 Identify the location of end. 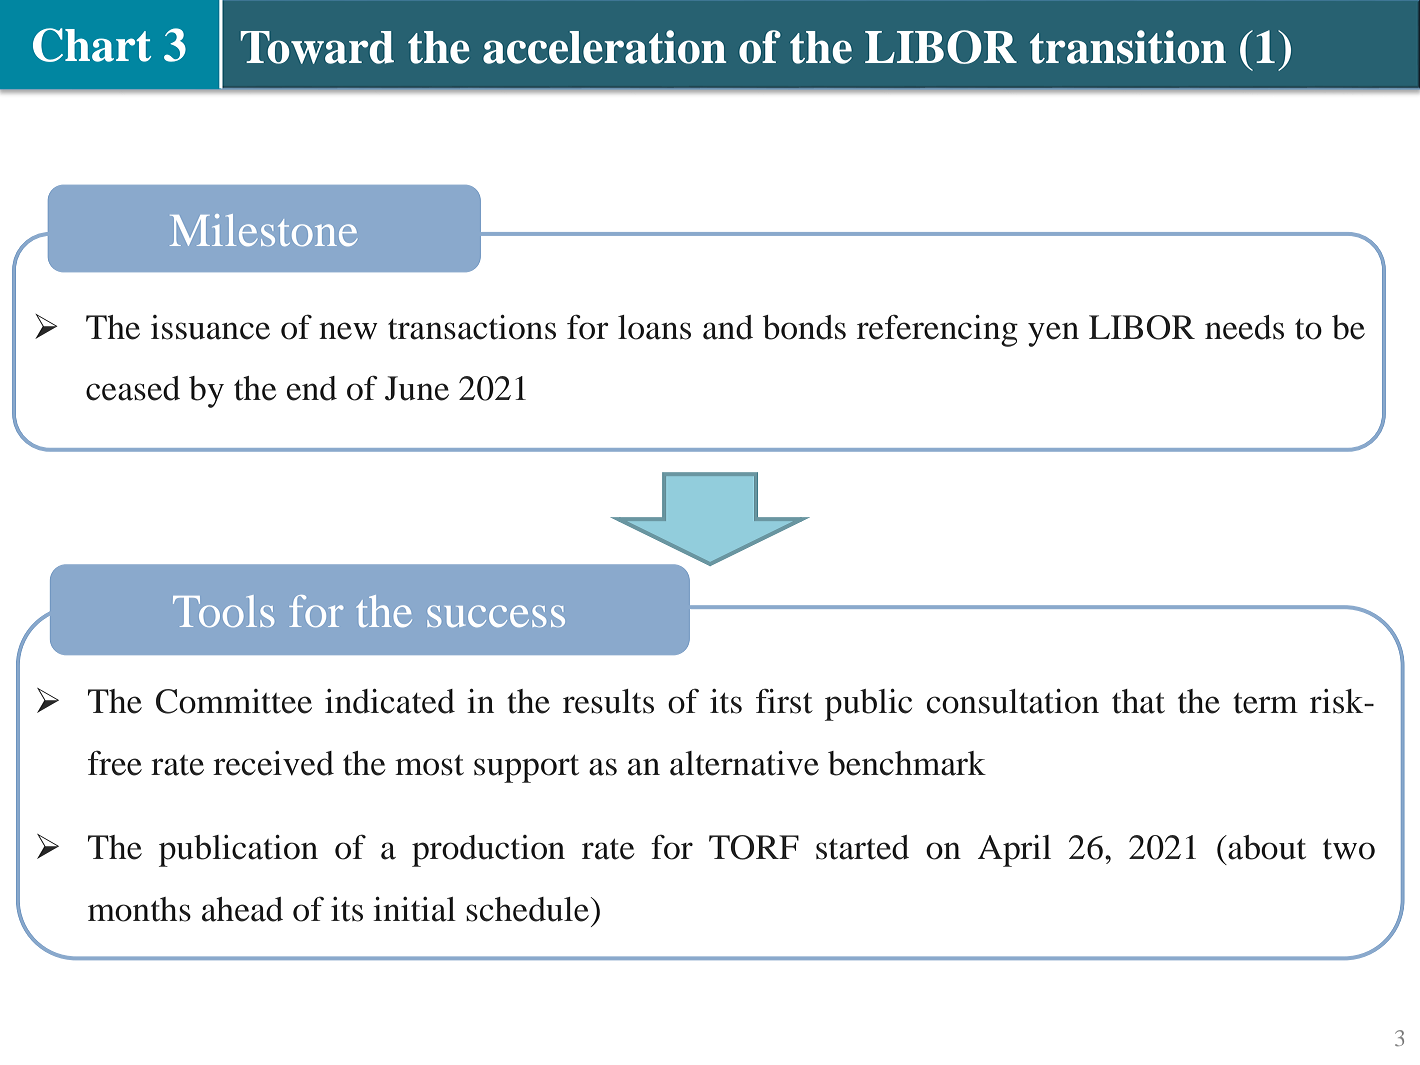
(312, 388).
